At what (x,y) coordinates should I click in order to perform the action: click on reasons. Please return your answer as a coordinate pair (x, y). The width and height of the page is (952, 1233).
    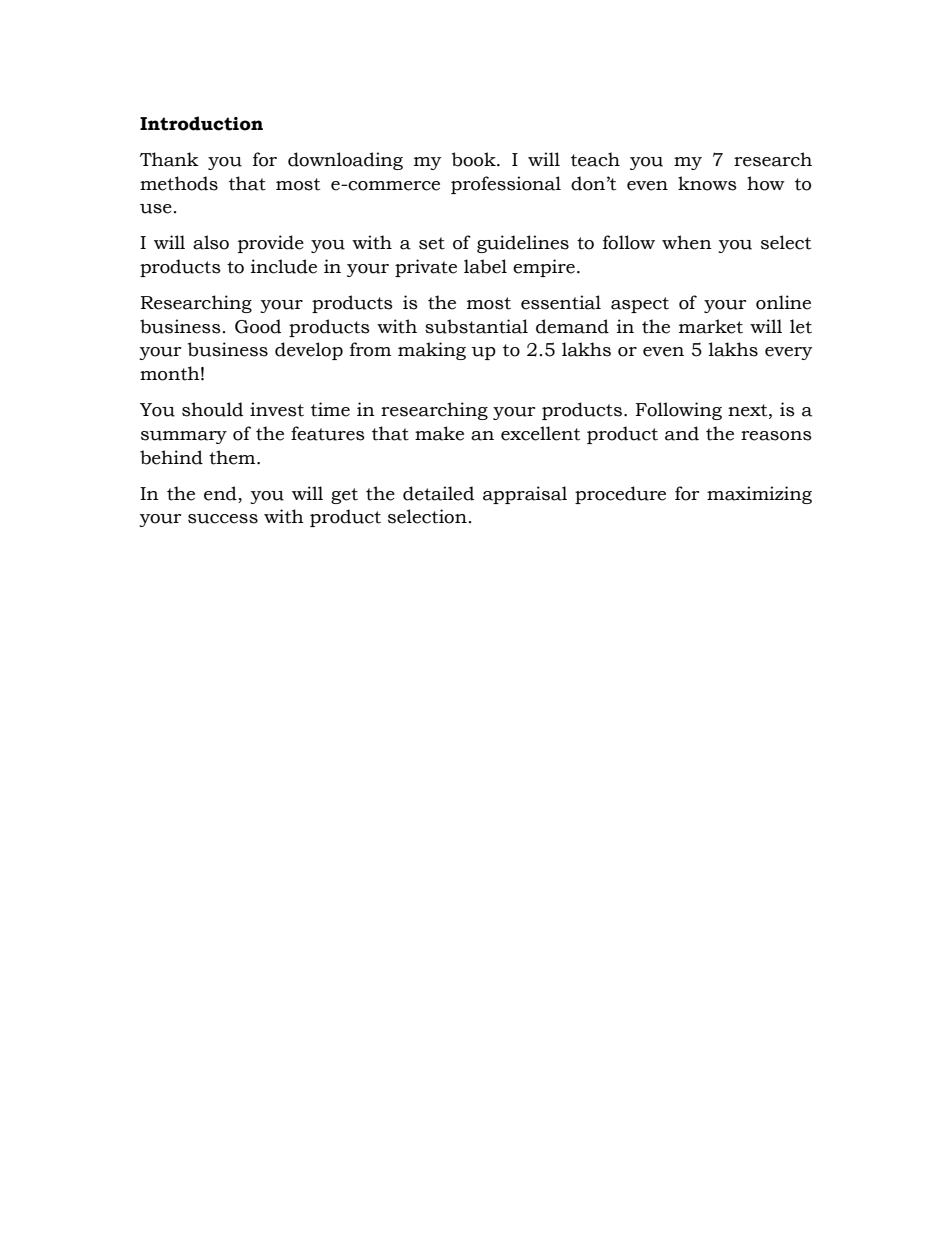
    Looking at the image, I should click on (776, 436).
